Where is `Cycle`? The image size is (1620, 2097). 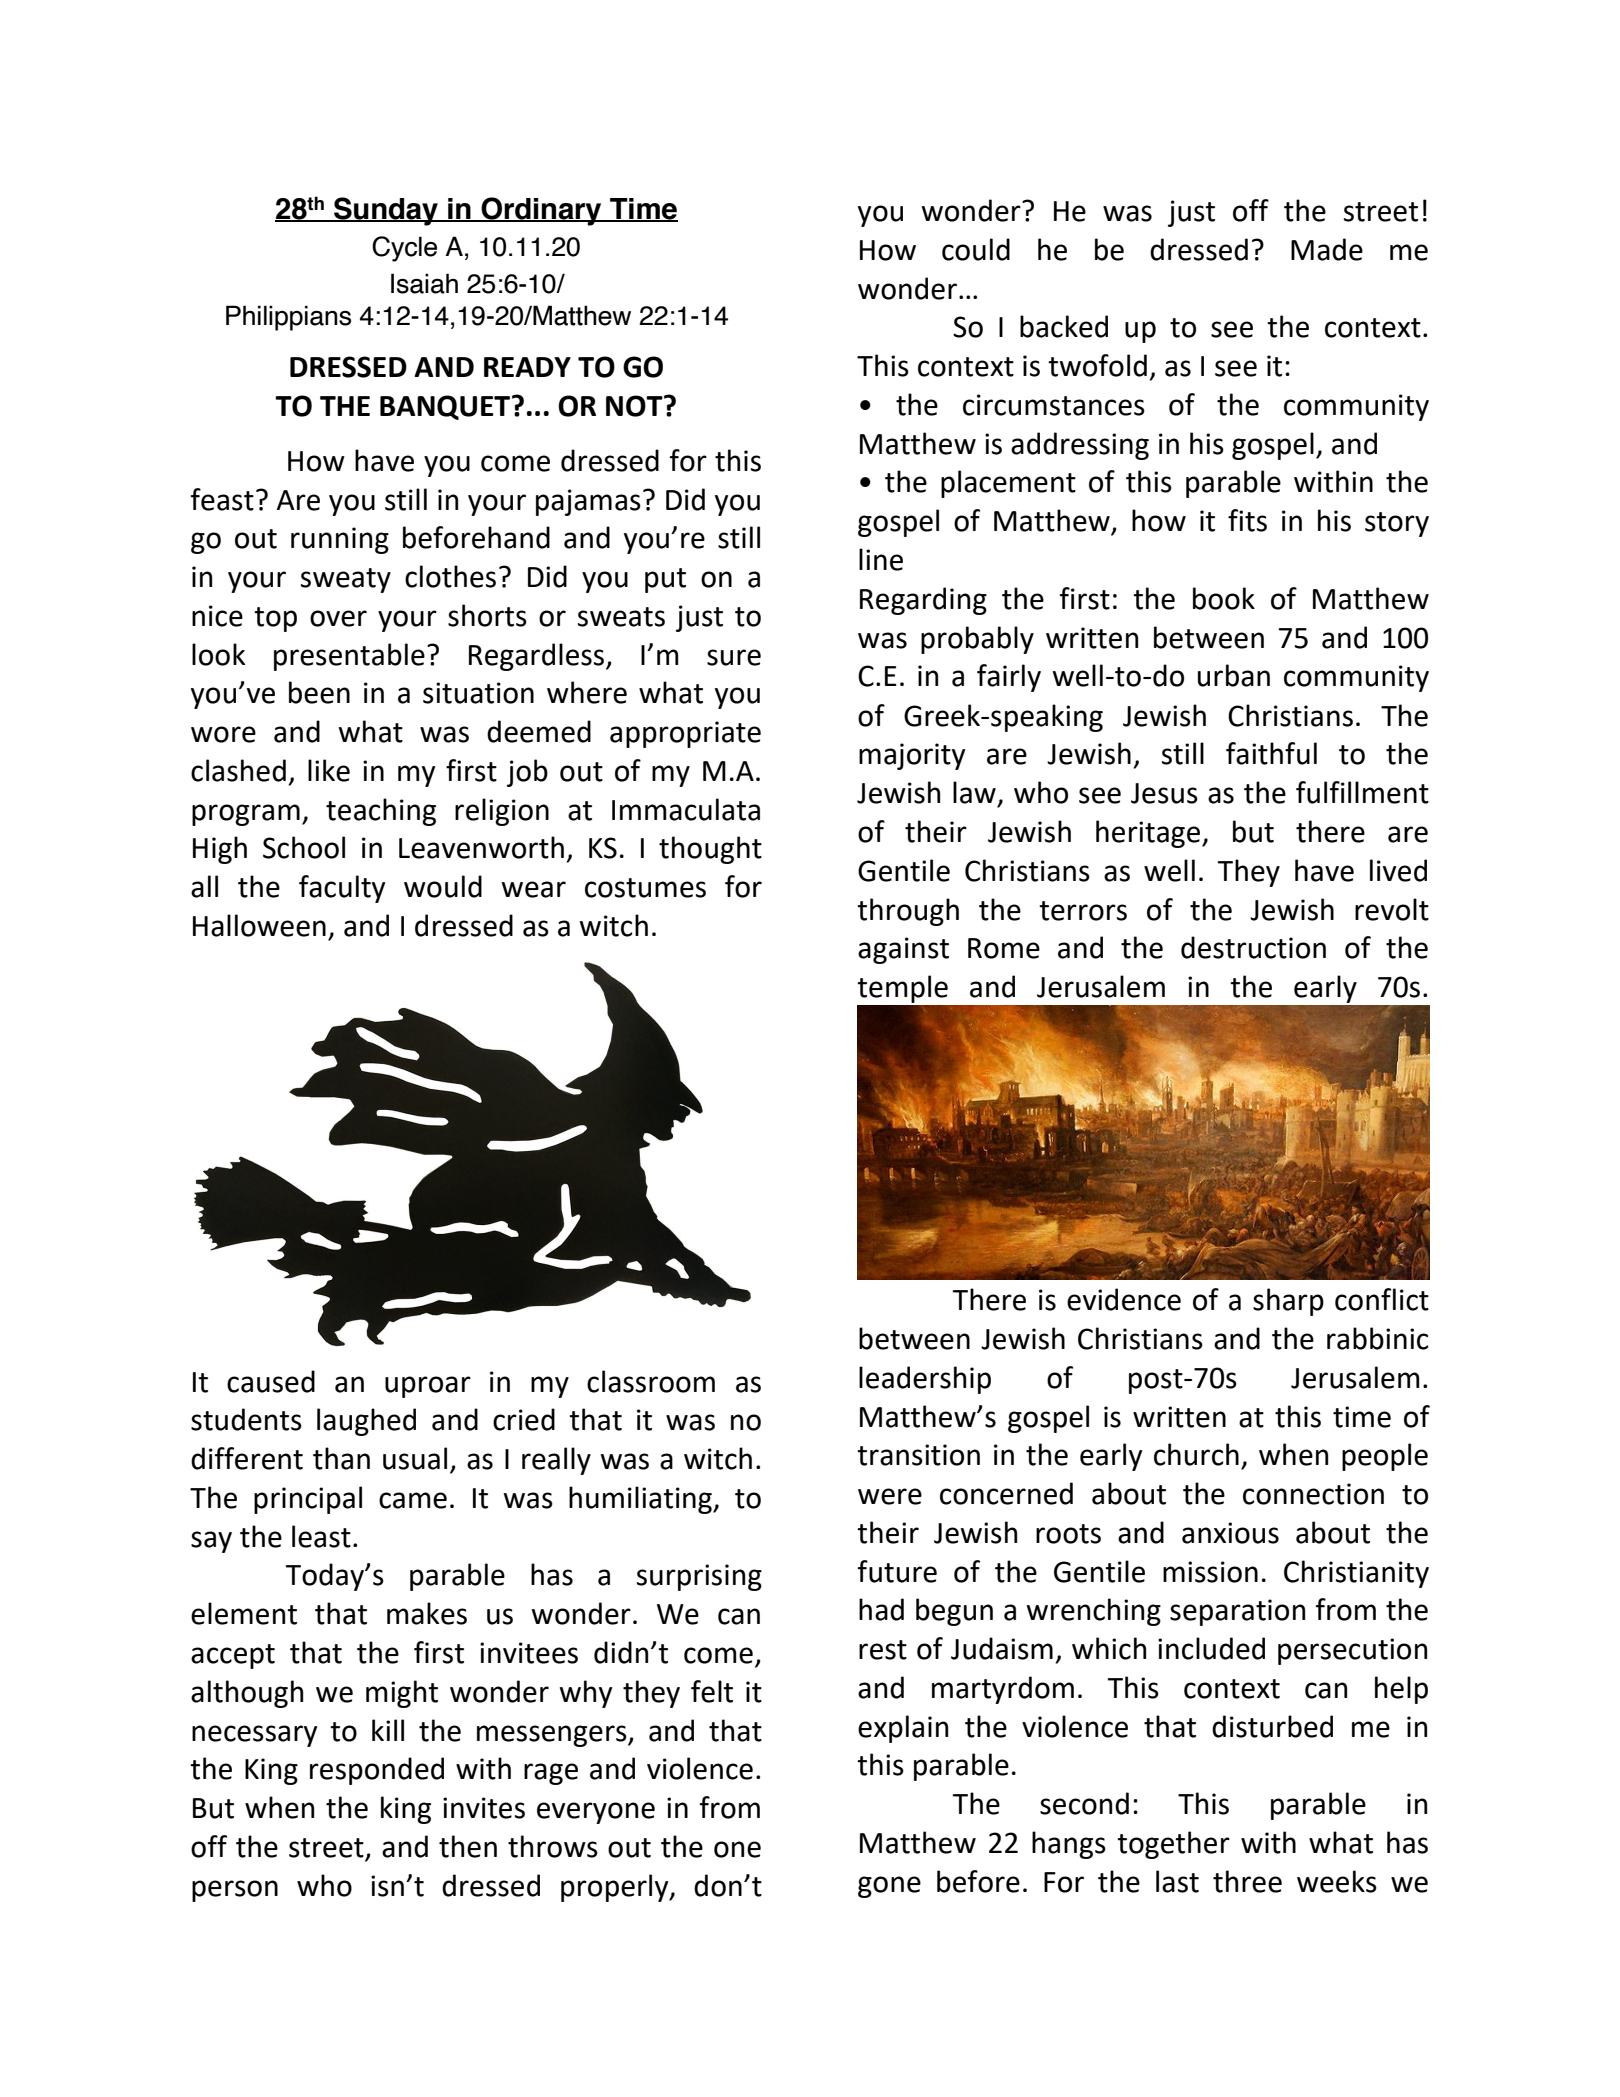 Cycle is located at coordinates (404, 249).
